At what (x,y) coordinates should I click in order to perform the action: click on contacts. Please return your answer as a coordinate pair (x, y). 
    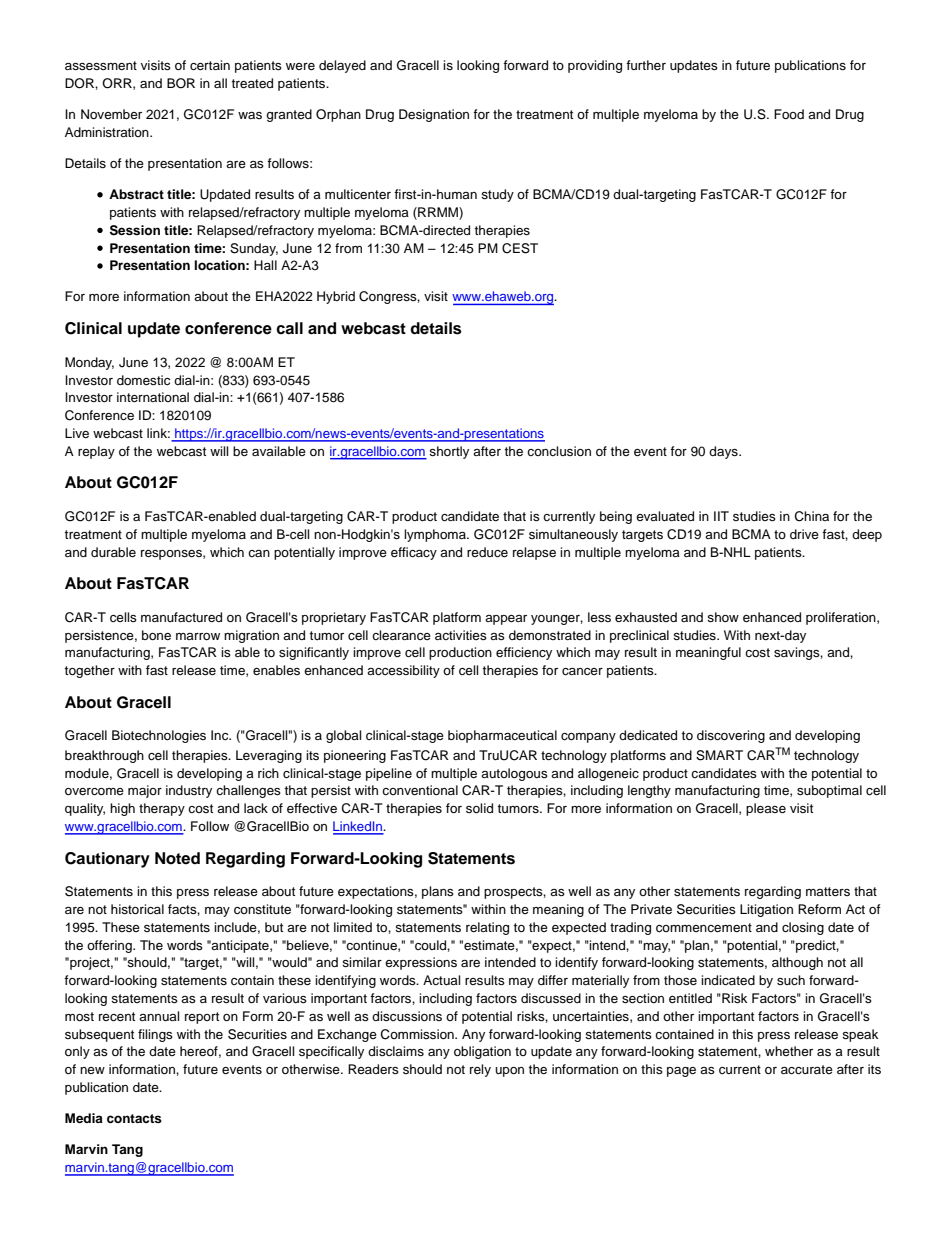
    Looking at the image, I should click on (134, 1118).
